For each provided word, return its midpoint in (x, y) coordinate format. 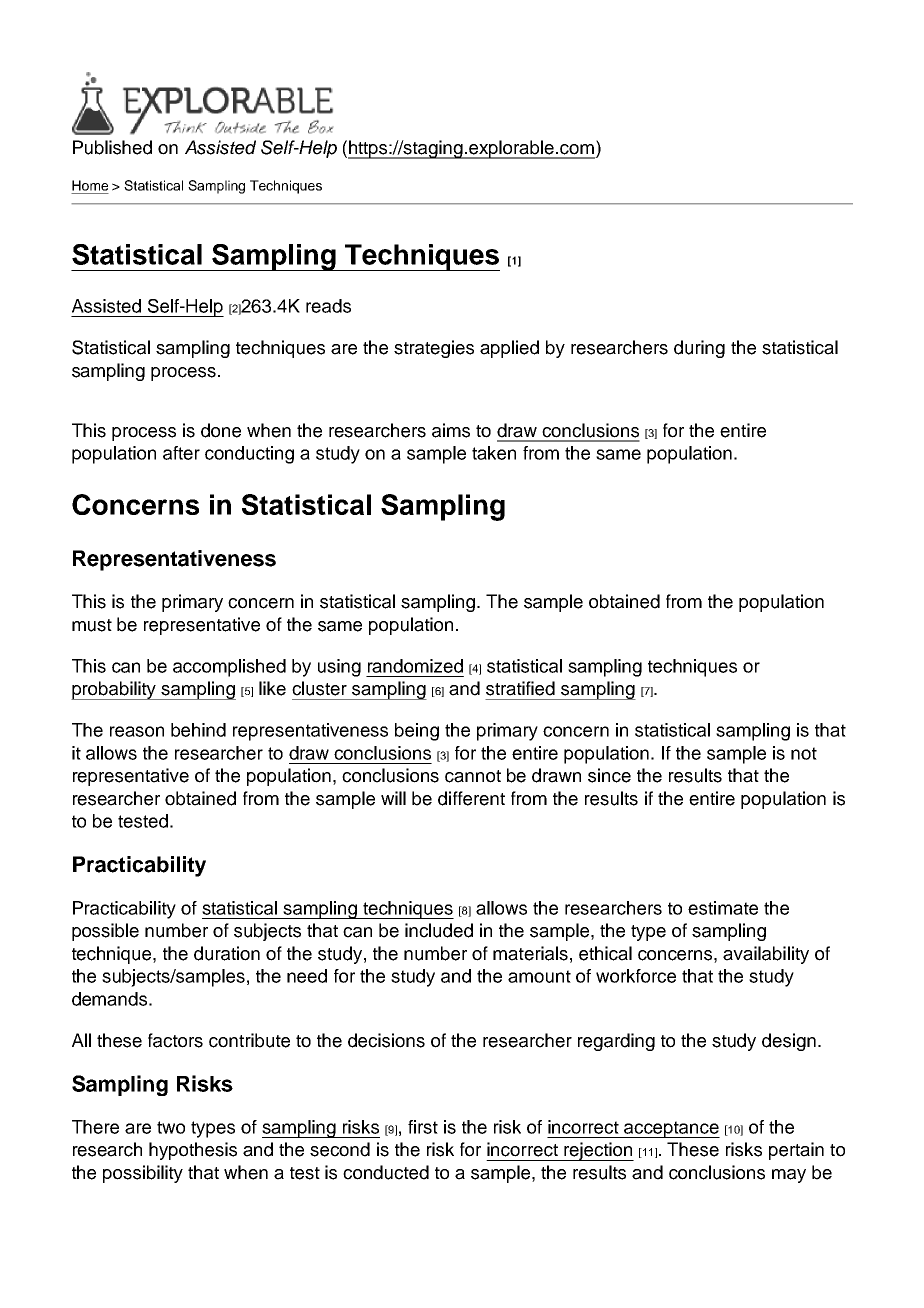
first (423, 1127)
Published (112, 147)
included (439, 930)
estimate (723, 908)
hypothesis (193, 1151)
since (609, 775)
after (181, 453)
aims (451, 430)
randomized (415, 666)
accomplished (229, 668)
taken (494, 453)
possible (105, 932)
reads (328, 306)
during (699, 349)
